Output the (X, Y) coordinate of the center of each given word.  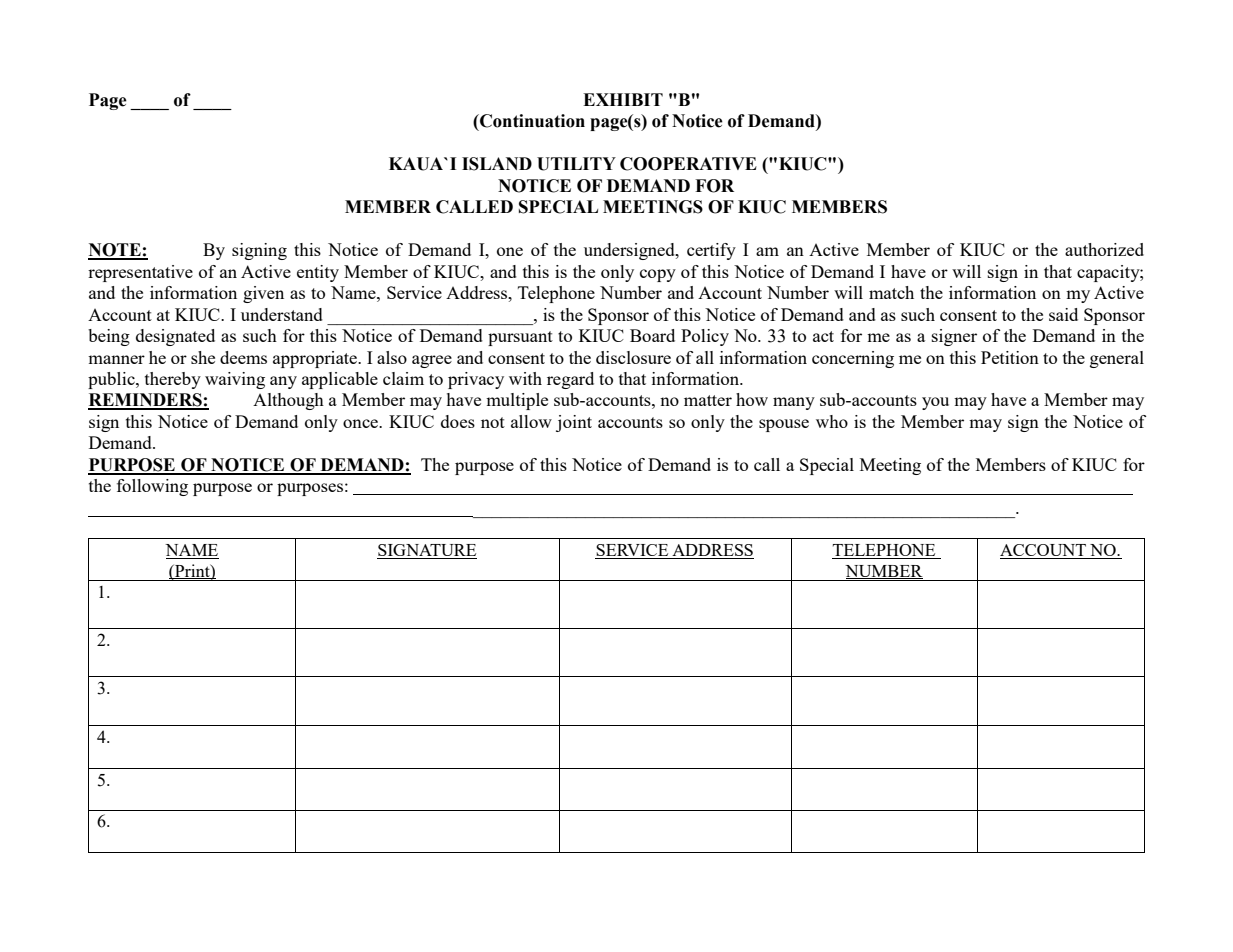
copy (658, 275)
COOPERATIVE (688, 164)
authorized (1104, 249)
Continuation (531, 121)
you (935, 403)
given (263, 294)
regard (570, 380)
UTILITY (576, 164)
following (152, 487)
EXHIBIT (623, 99)
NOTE (115, 251)
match (891, 292)
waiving (235, 380)
